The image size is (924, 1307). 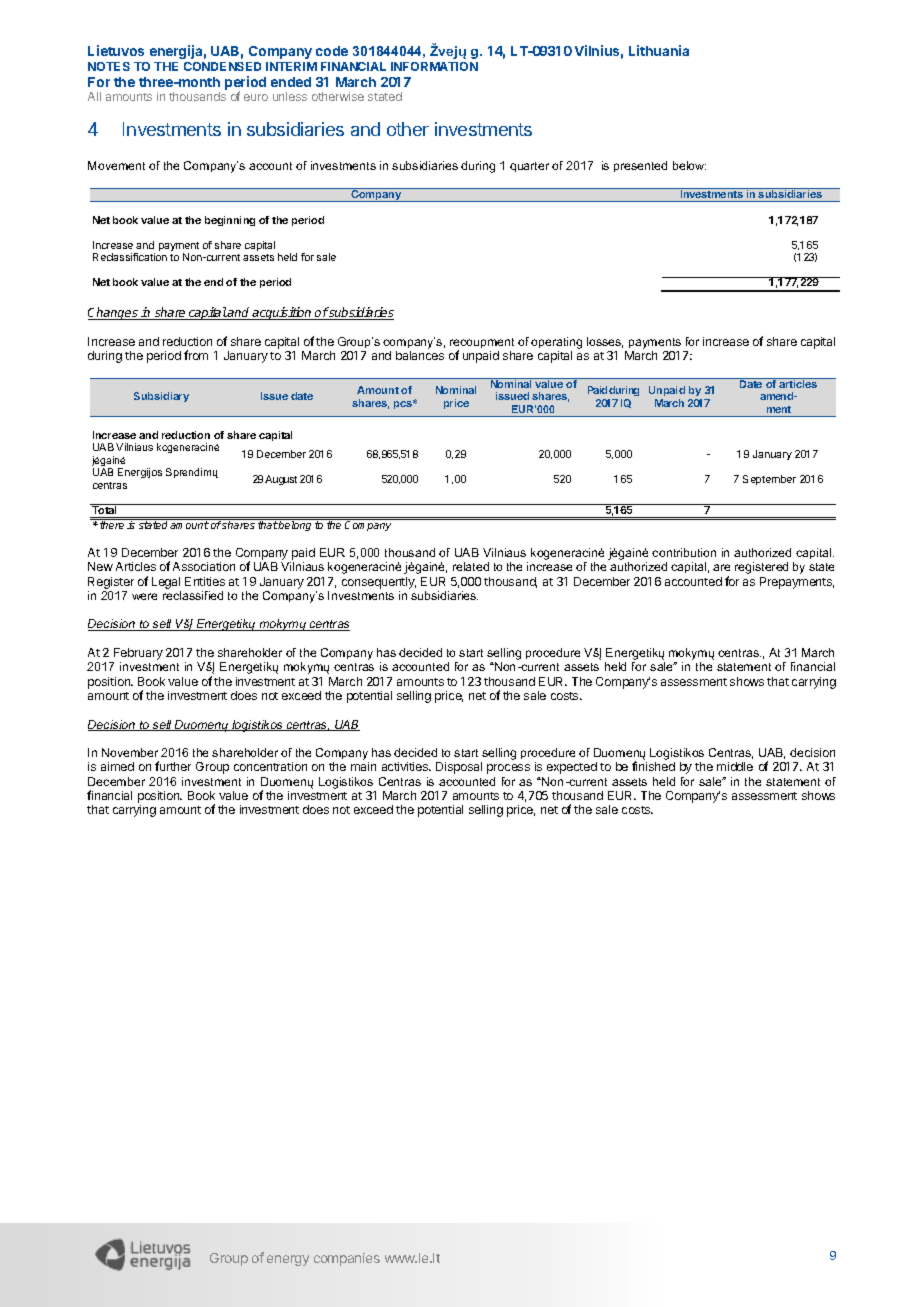 I want to click on consequently, so click(x=379, y=583).
